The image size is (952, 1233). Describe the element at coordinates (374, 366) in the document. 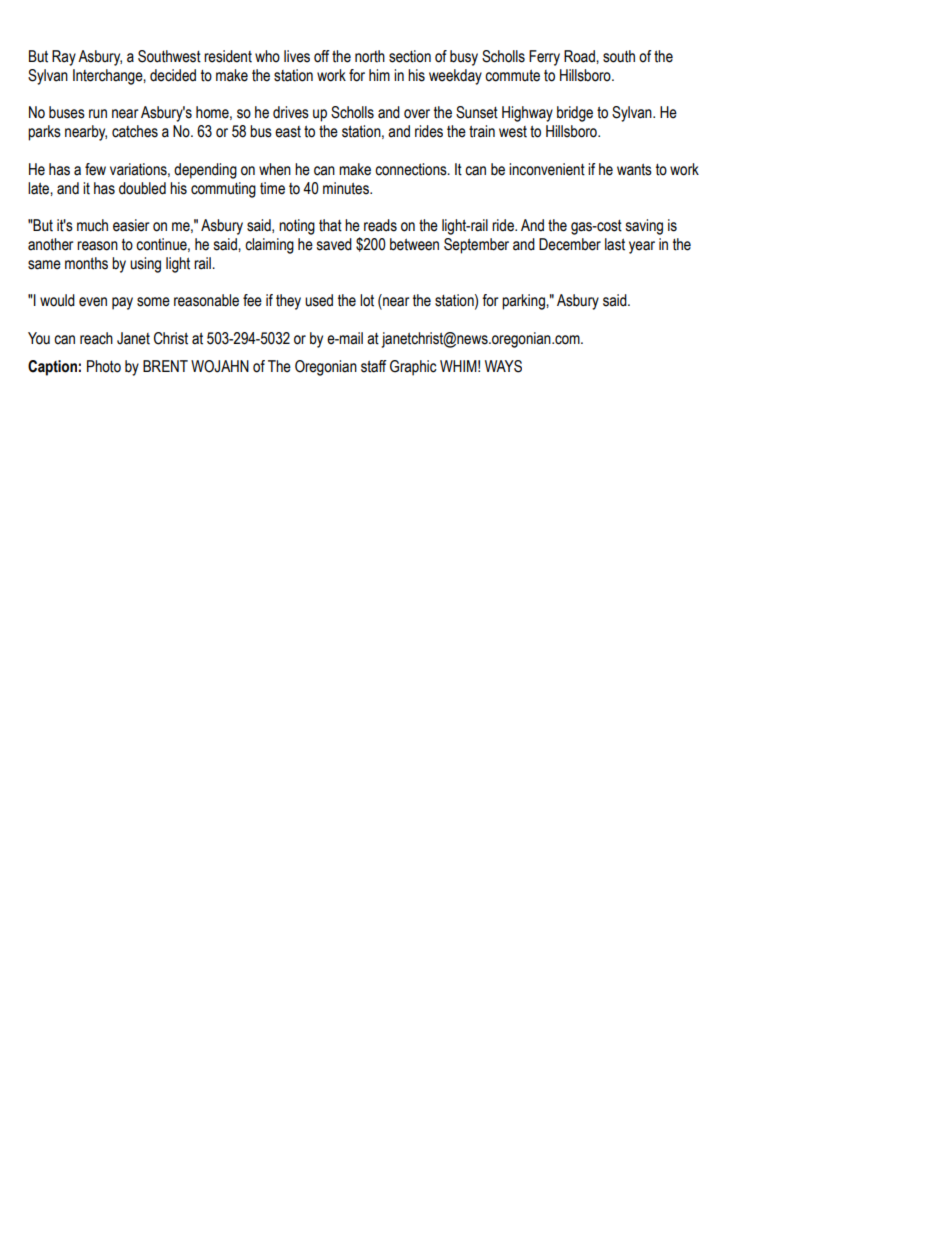

I see `staff` at that location.
